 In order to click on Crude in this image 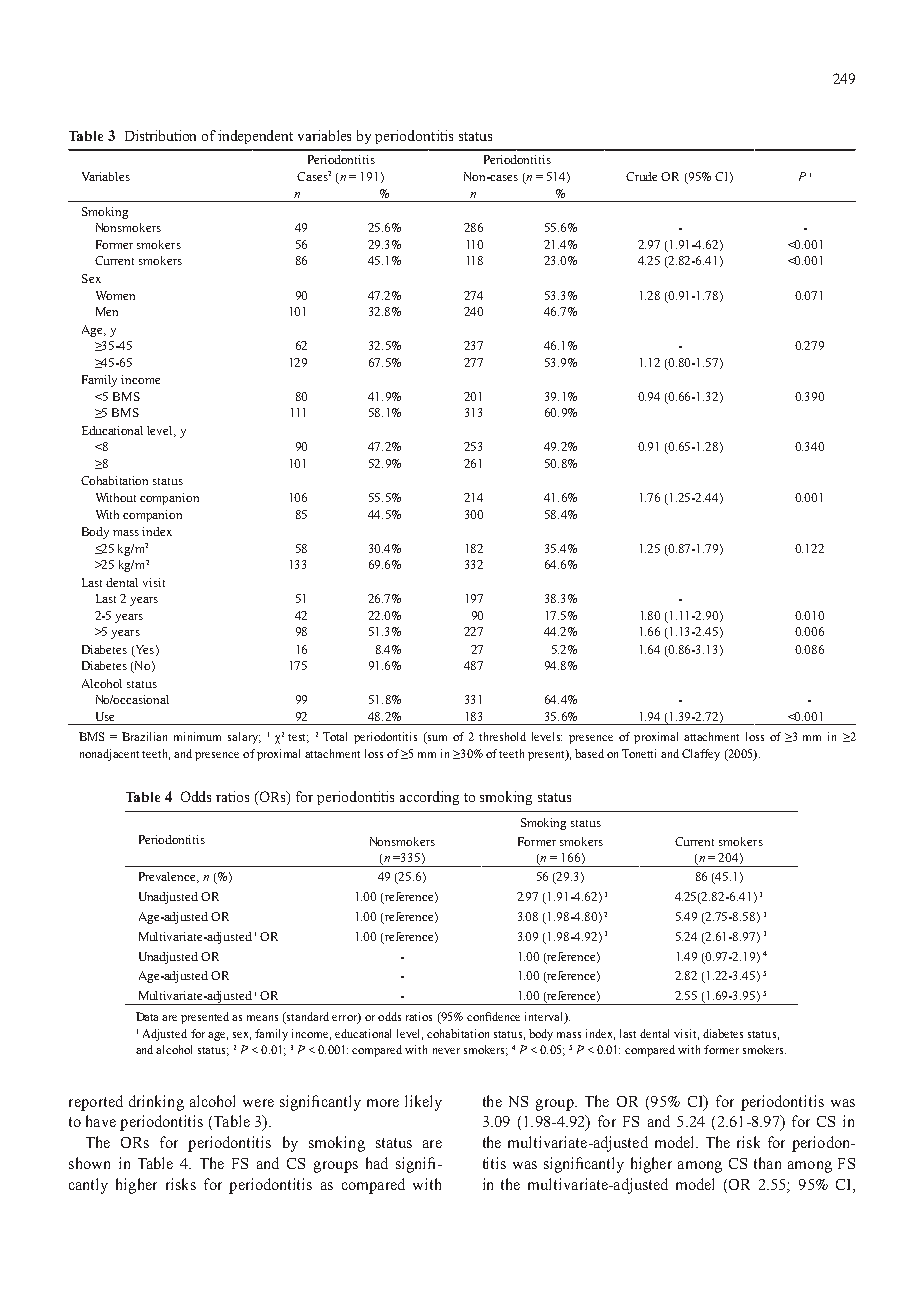, I will do `click(641, 176)`.
